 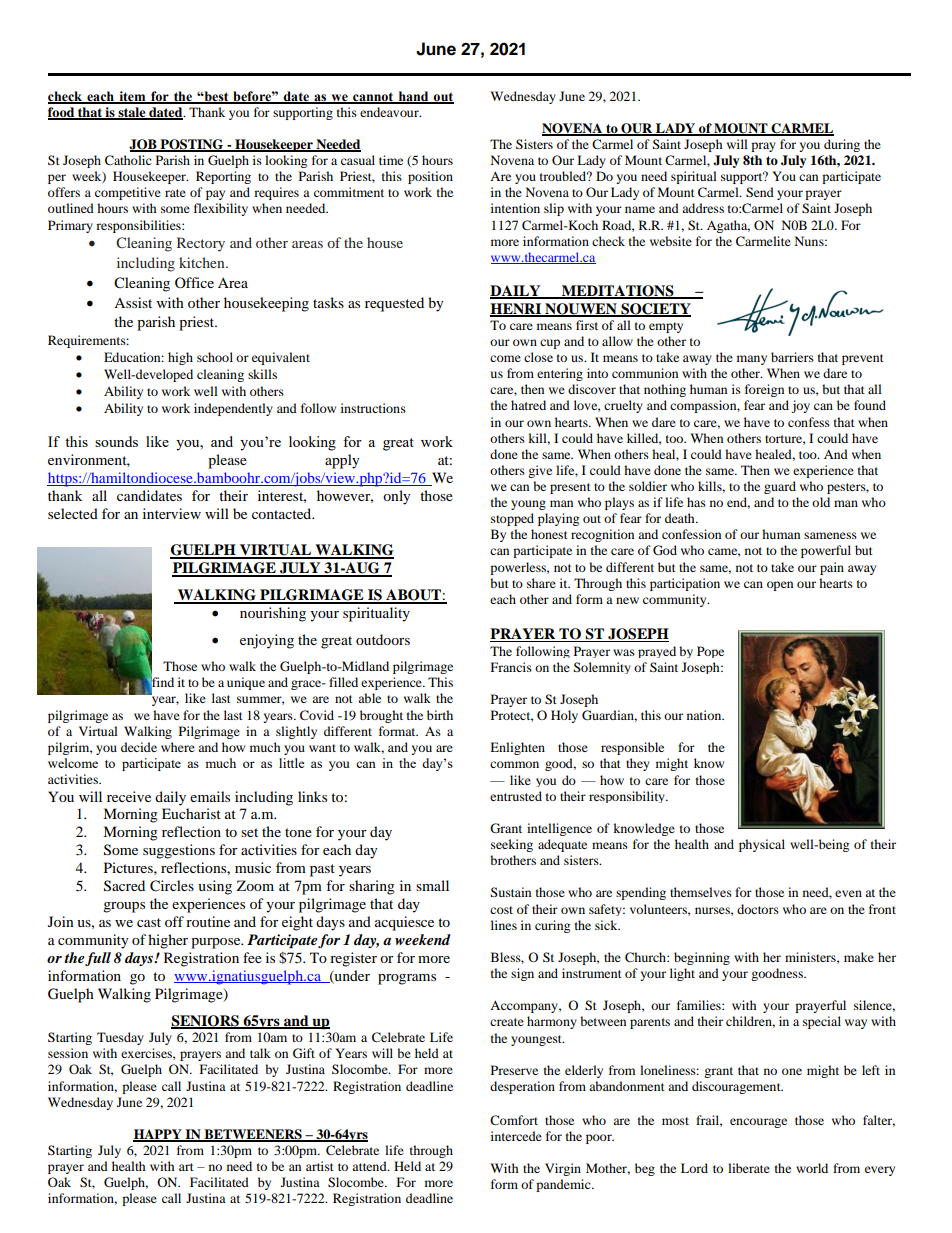 I want to click on sign, so click(x=522, y=974).
